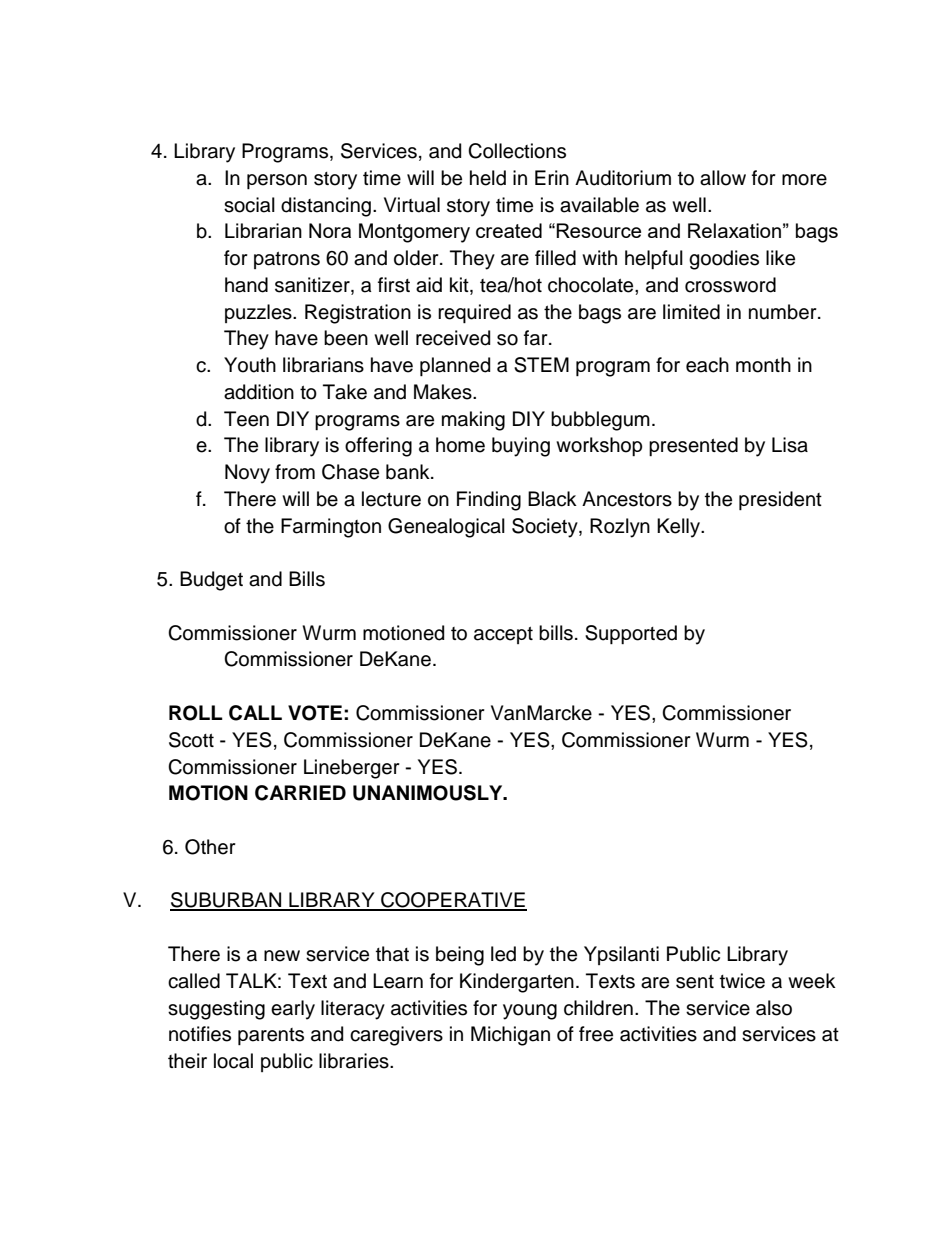 The width and height of the page is (952, 1233). I want to click on parents, so click(271, 1036).
